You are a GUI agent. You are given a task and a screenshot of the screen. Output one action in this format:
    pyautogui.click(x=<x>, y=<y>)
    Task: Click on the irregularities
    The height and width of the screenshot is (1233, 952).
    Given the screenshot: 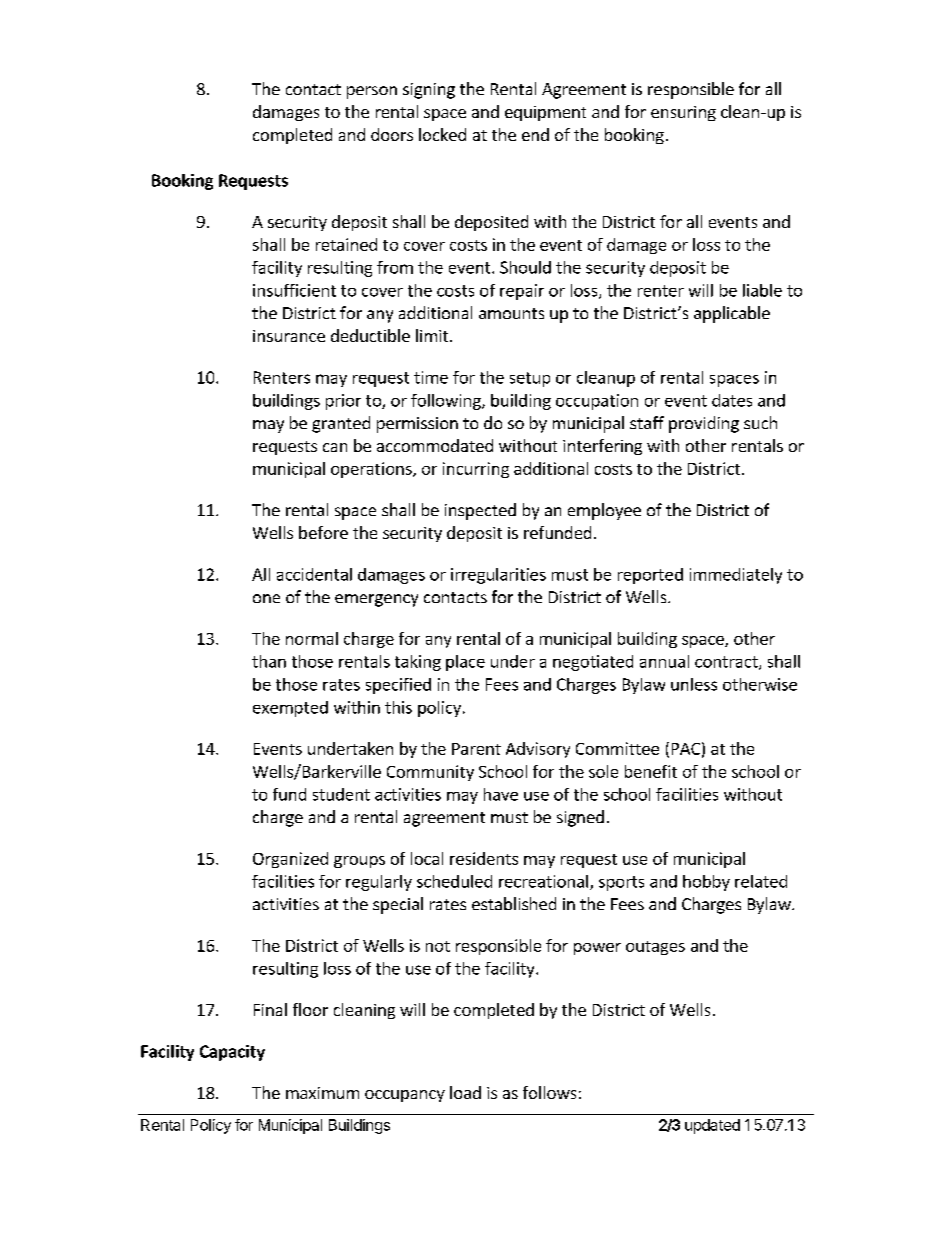 What is the action you would take?
    pyautogui.click(x=498, y=576)
